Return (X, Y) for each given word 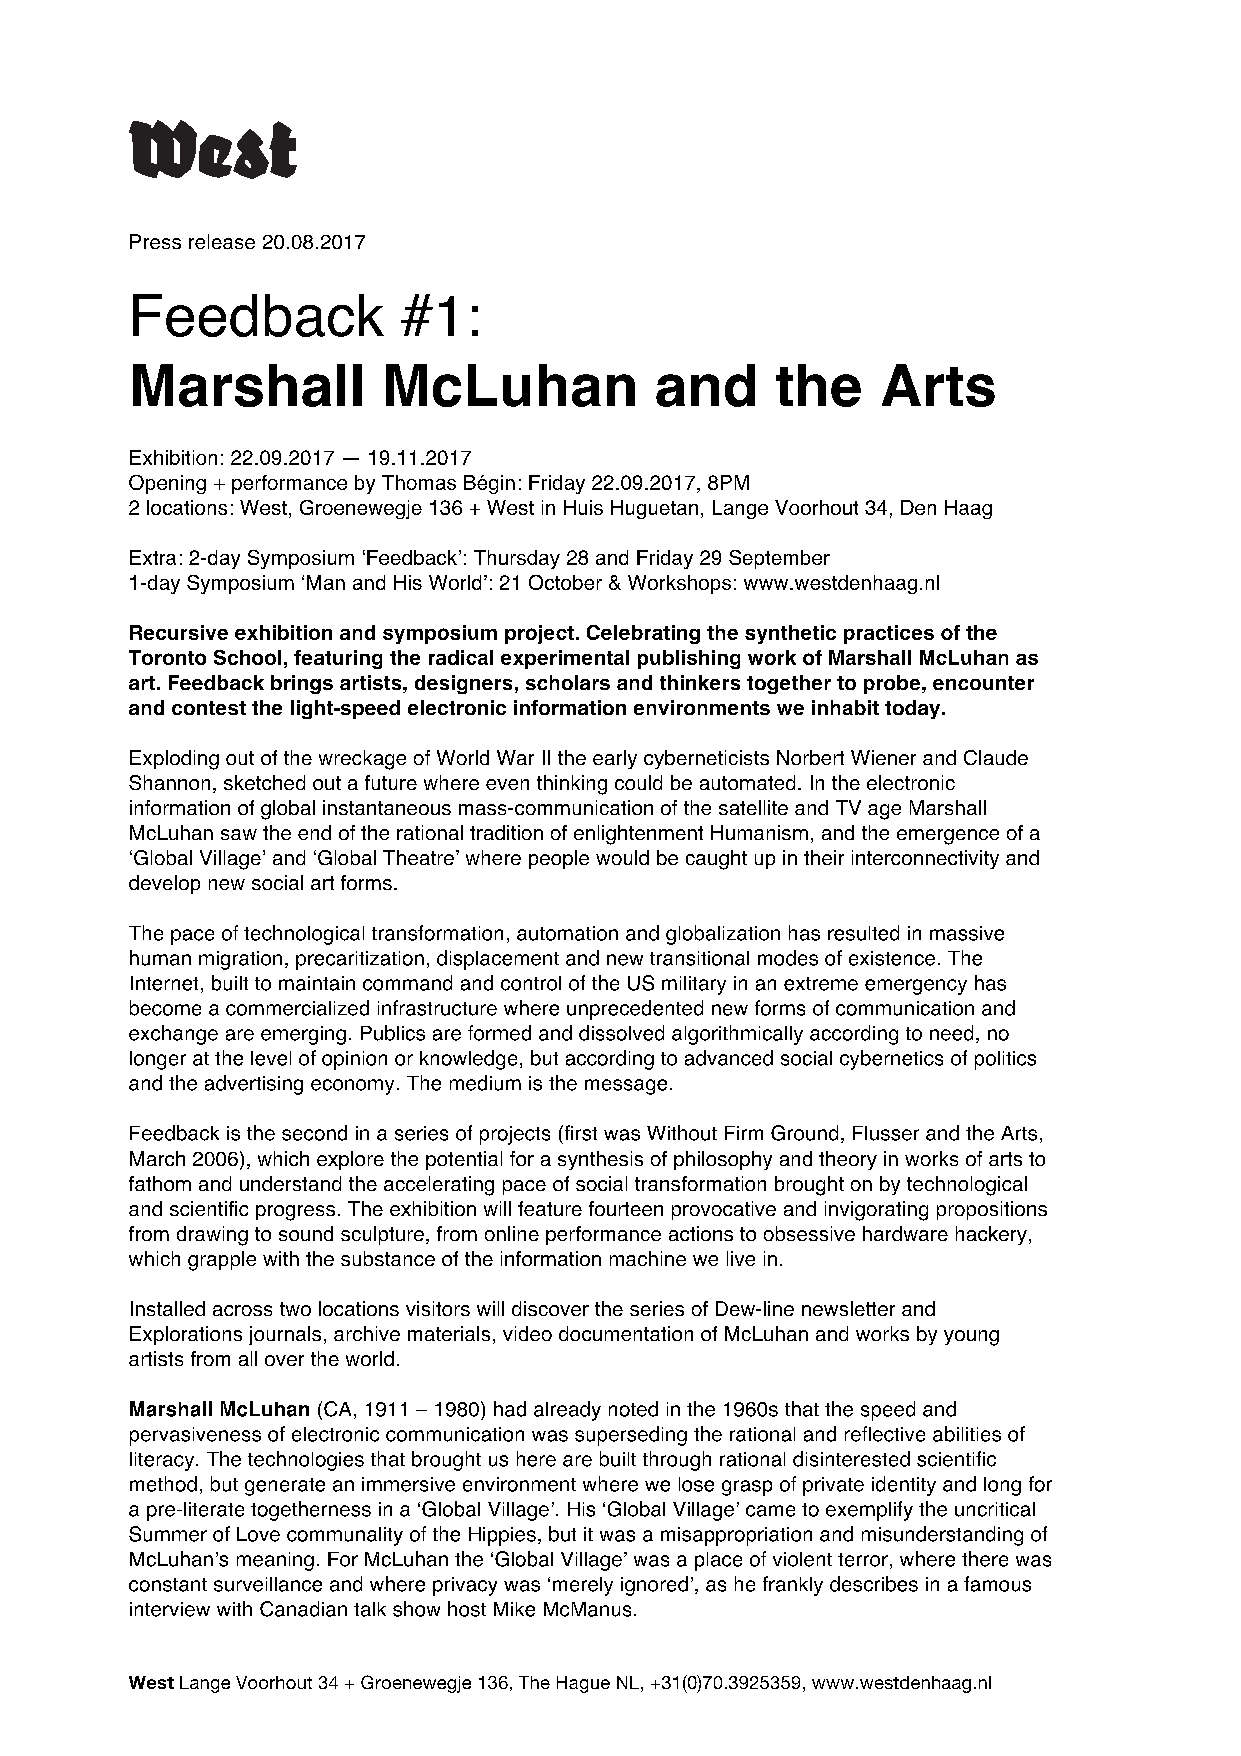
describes (874, 1584)
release (222, 241)
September (779, 559)
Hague (583, 1684)
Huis (583, 507)
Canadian (303, 1609)
